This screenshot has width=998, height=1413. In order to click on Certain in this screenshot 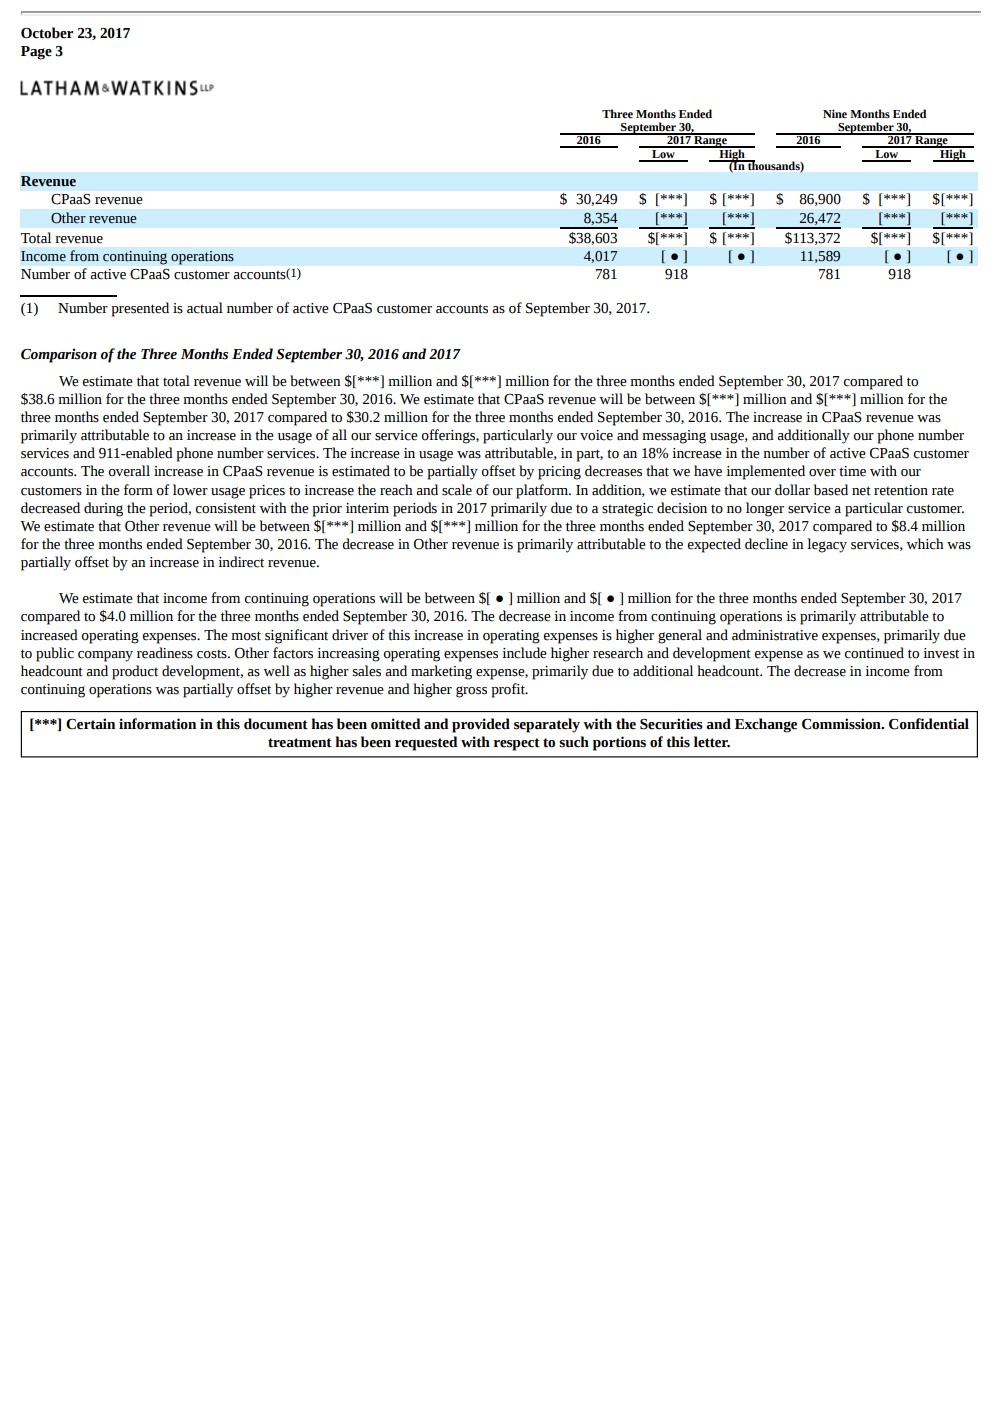, I will do `click(90, 724)`.
